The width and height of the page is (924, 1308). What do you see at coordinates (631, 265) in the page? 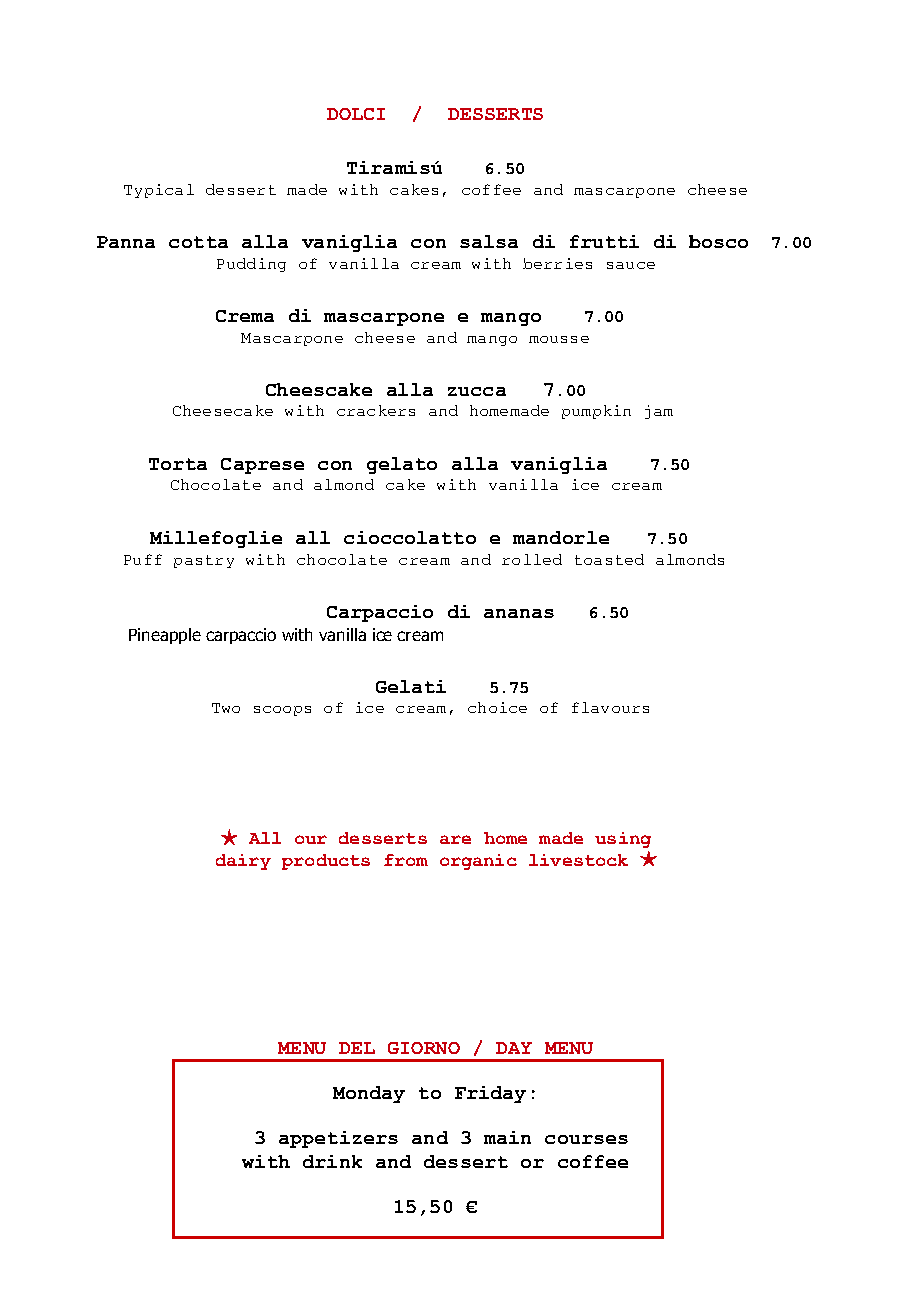
I see `sauce` at bounding box center [631, 265].
